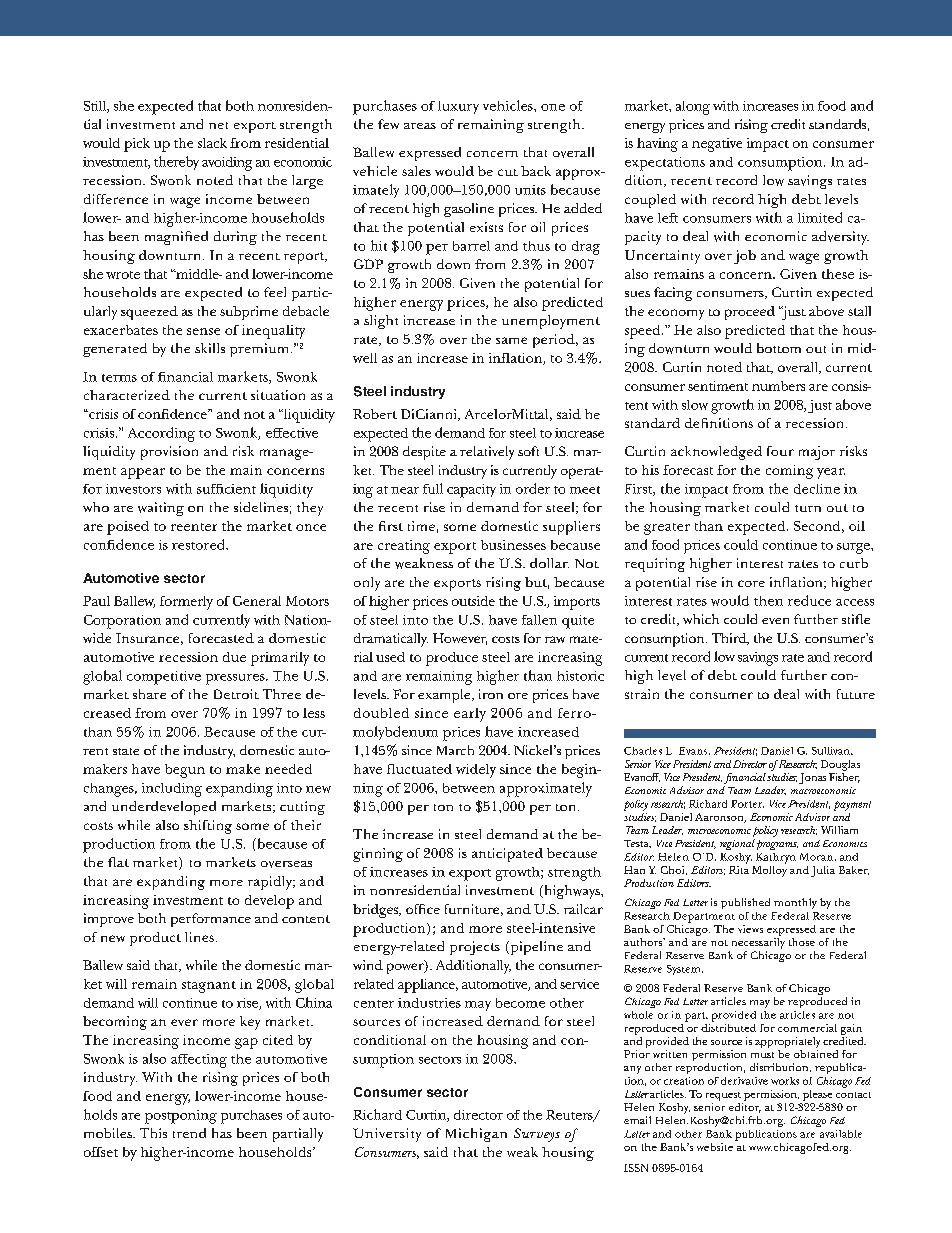 The image size is (952, 1233). Describe the element at coordinates (212, 143) in the screenshot. I see `slack` at that location.
